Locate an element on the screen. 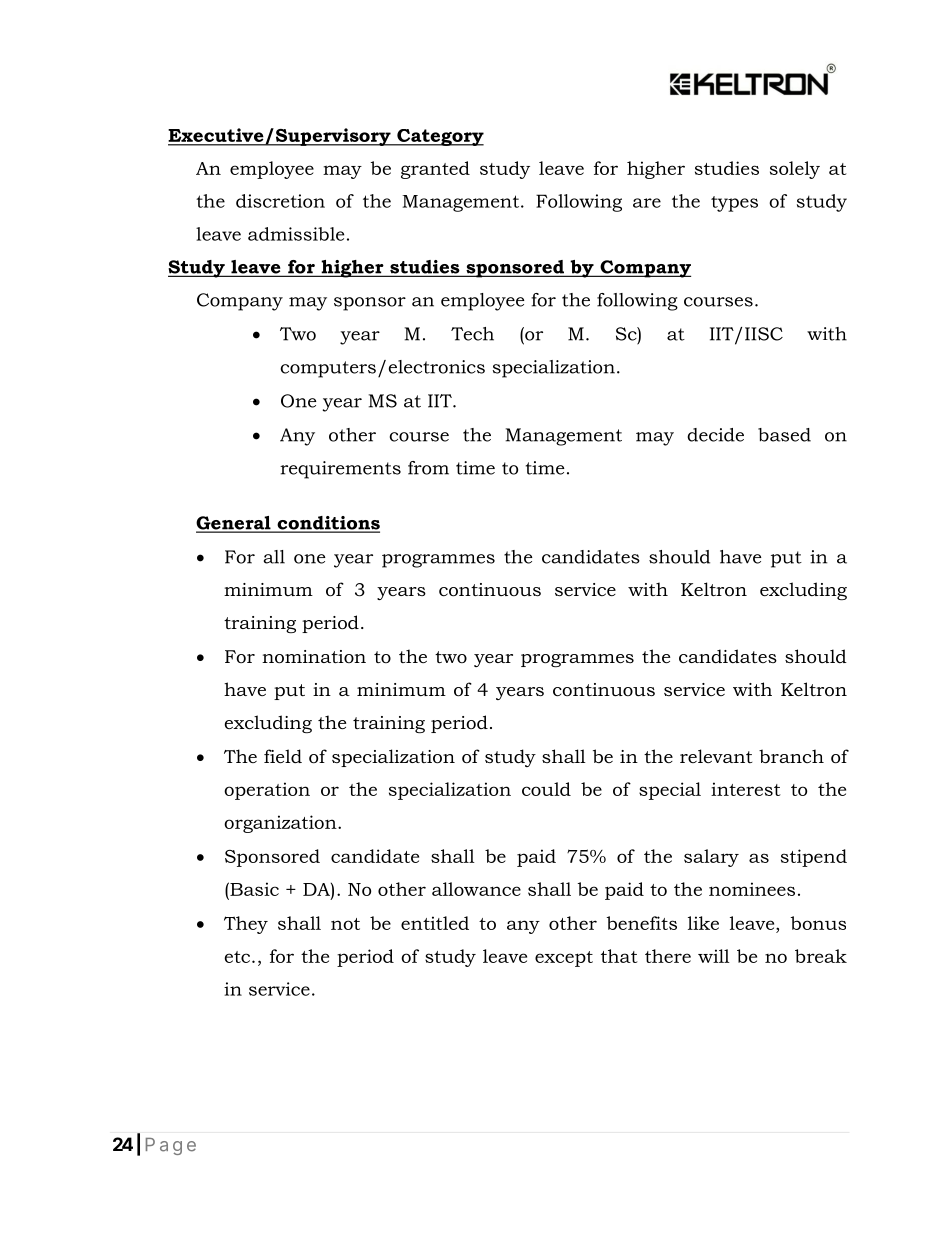 Image resolution: width=952 pixels, height=1233 pixels. conditions is located at coordinates (327, 524).
